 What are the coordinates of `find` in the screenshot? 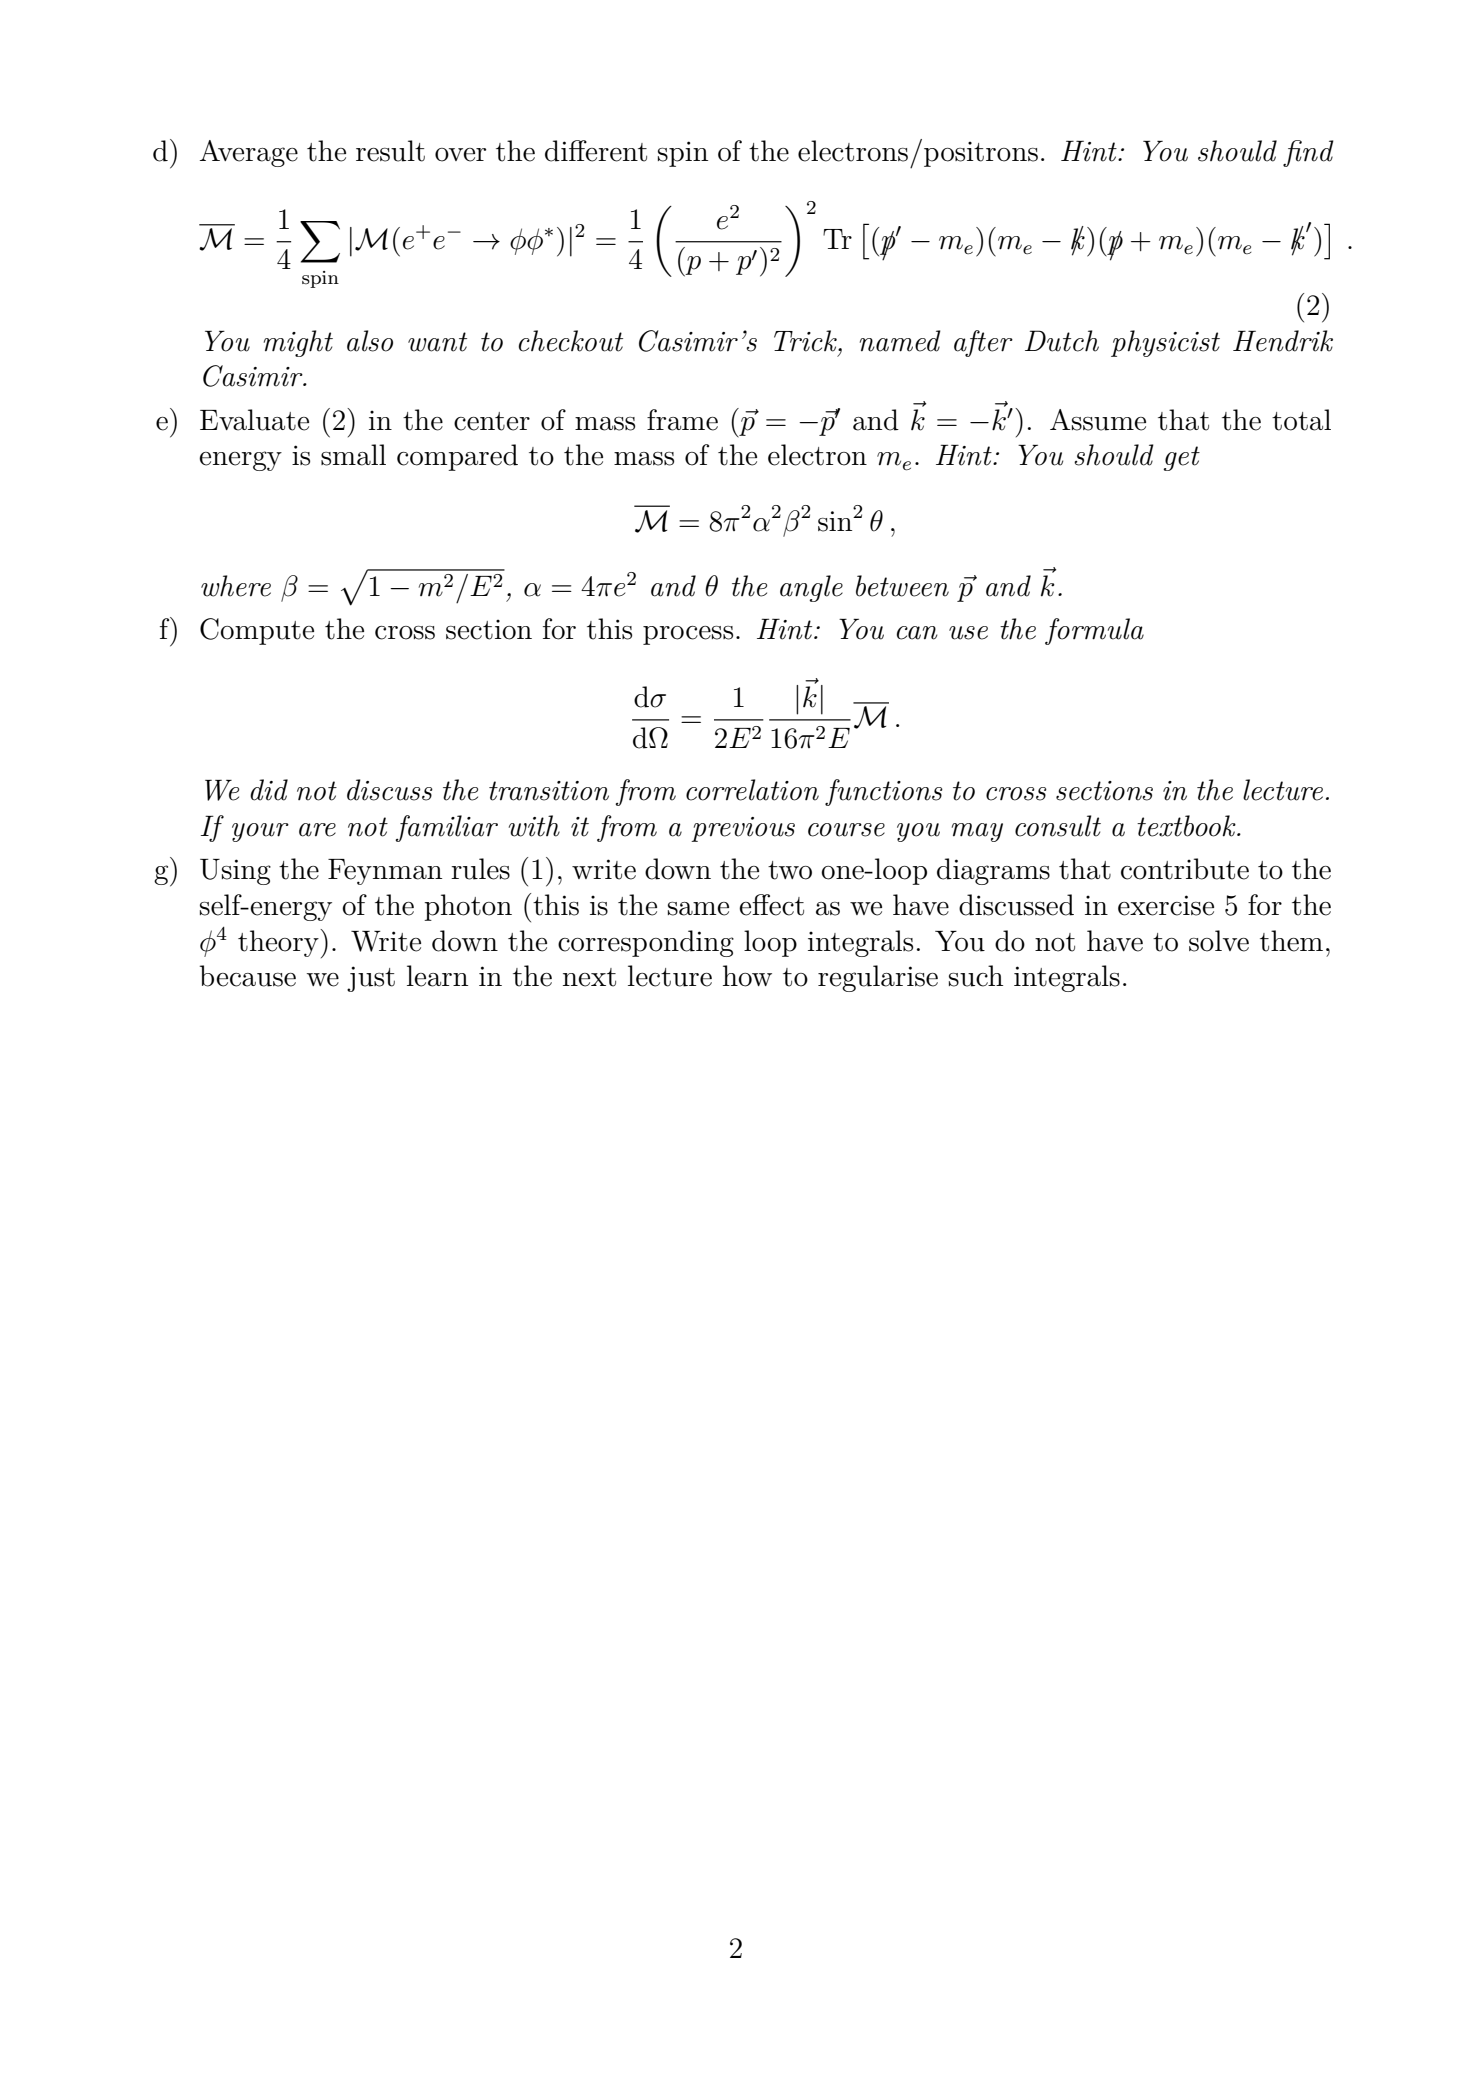 It's located at (1308, 153).
